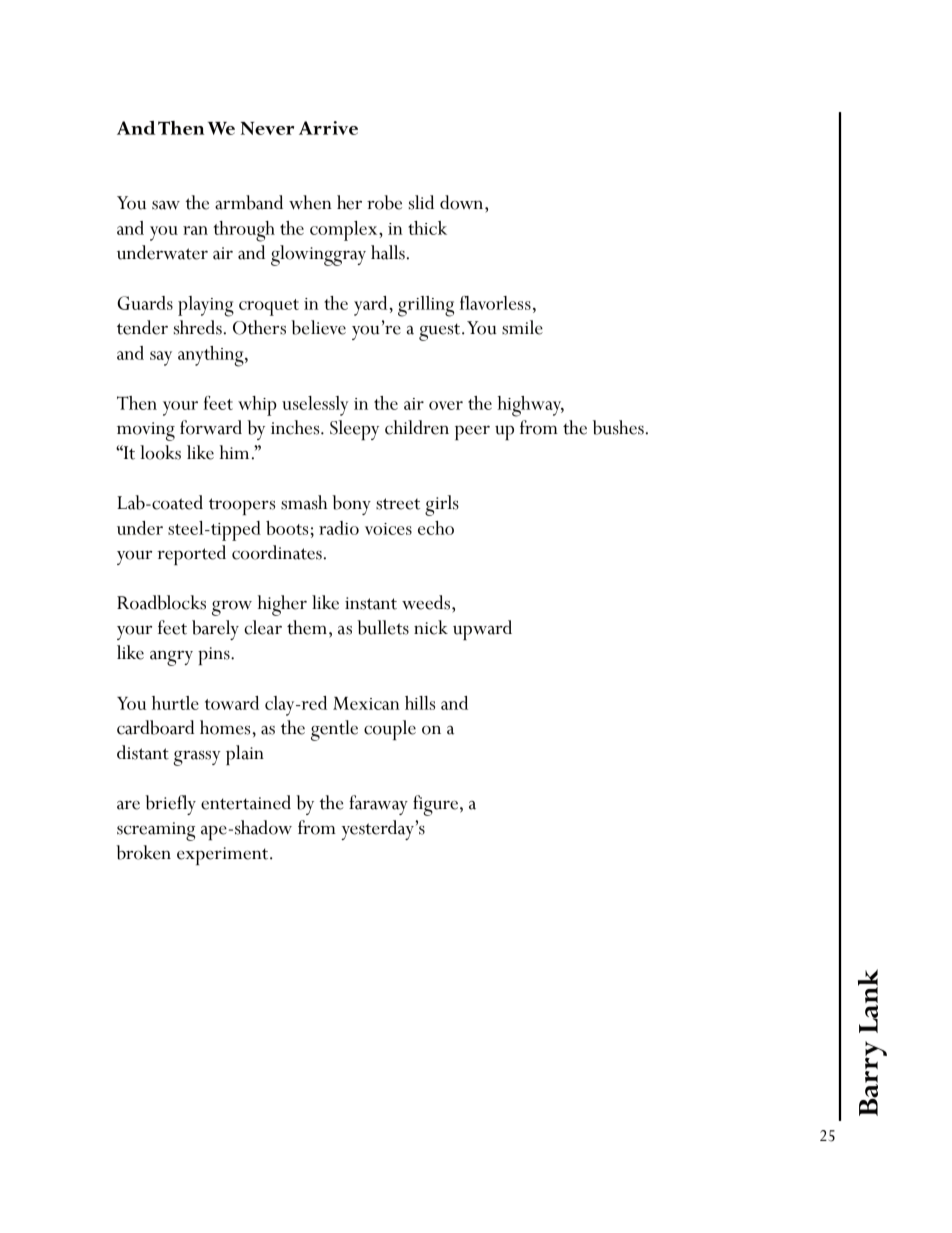  I want to click on playing, so click(206, 306).
